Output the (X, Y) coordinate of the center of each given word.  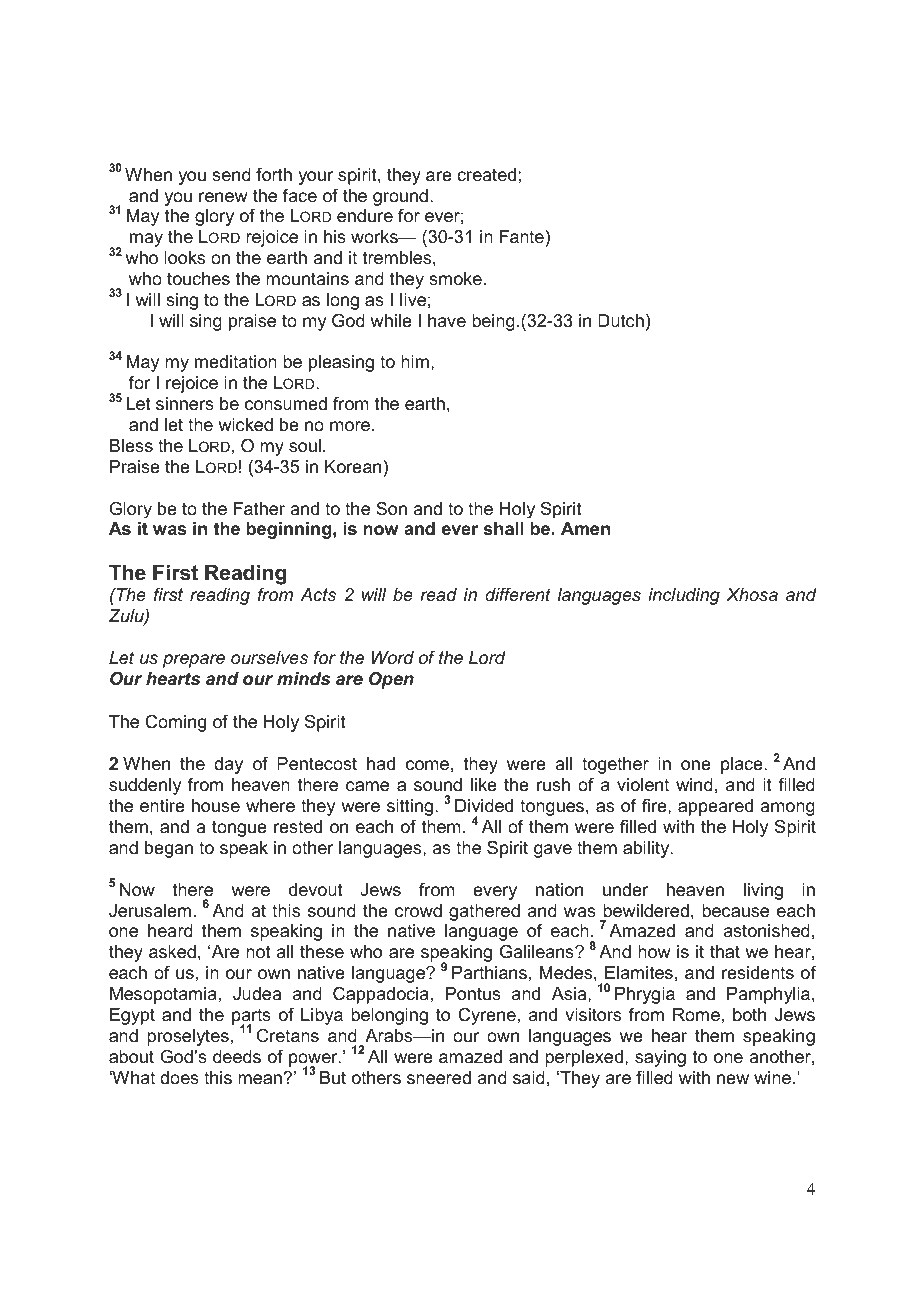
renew (223, 197)
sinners (185, 404)
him (415, 361)
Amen (585, 528)
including (684, 596)
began (169, 849)
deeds (237, 1057)
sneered (439, 1077)
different (518, 594)
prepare (194, 661)
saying (660, 1058)
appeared (715, 807)
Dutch (621, 320)
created (486, 174)
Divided (484, 806)
